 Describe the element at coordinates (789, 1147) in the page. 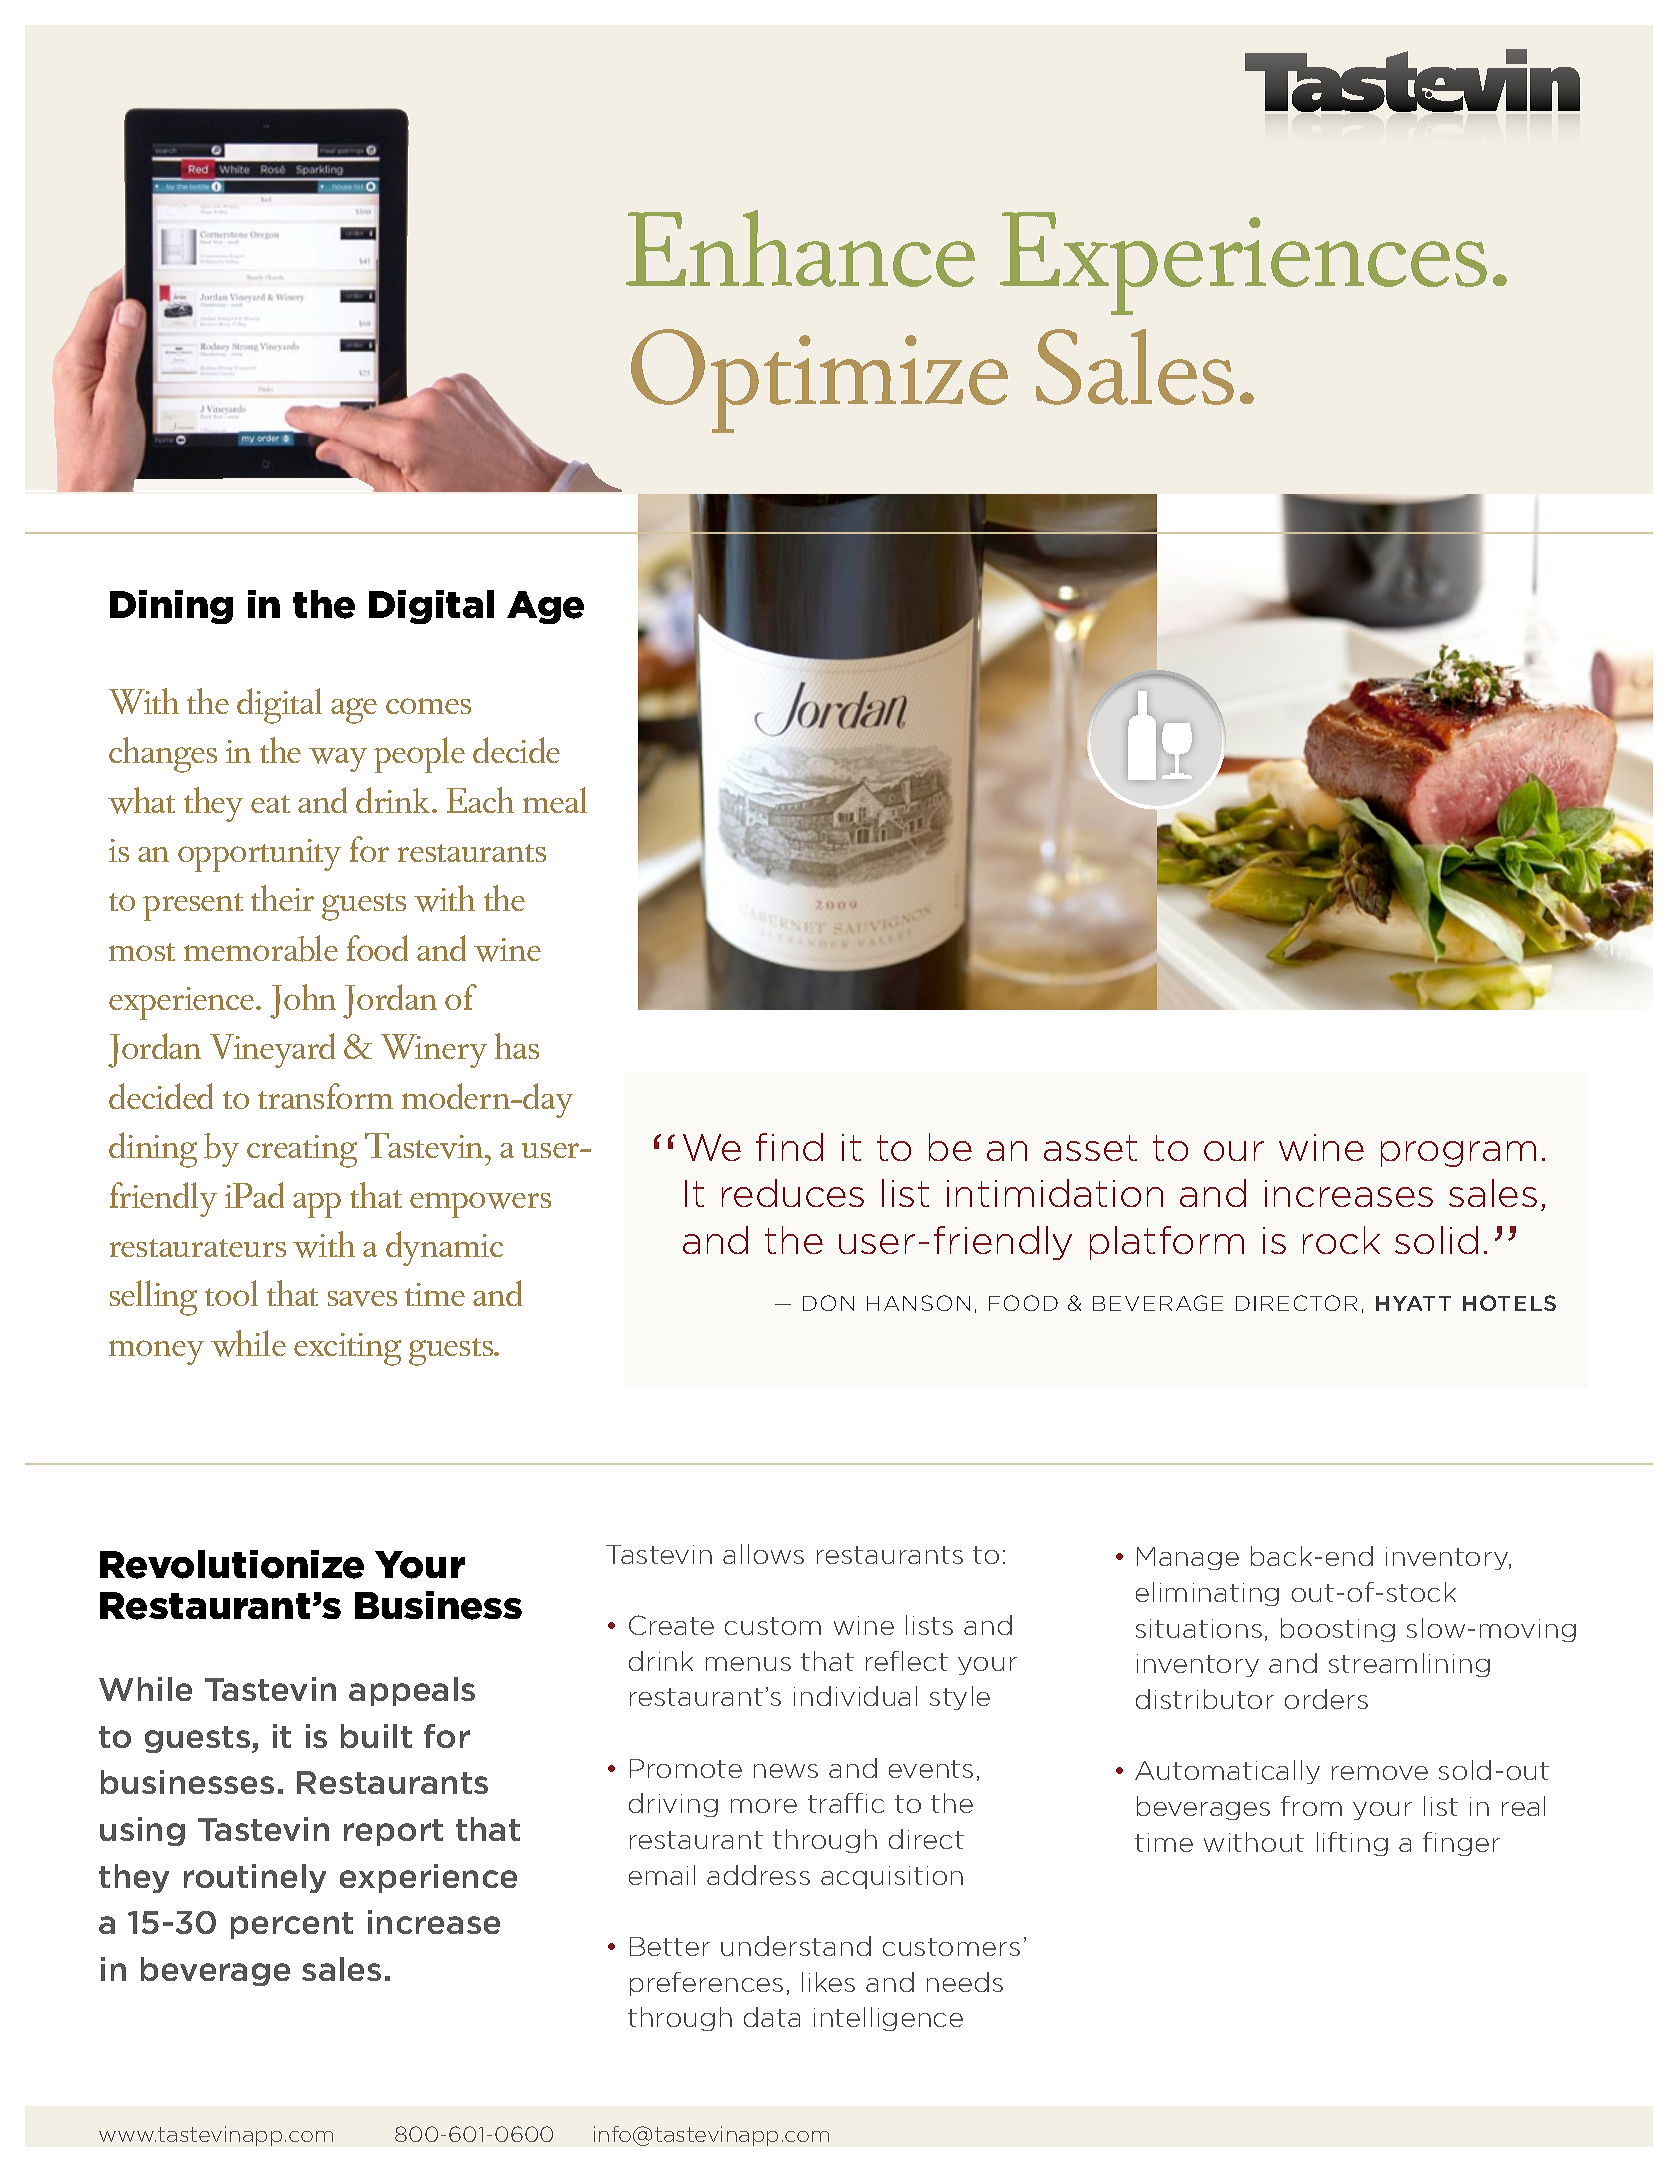

I see `find` at that location.
